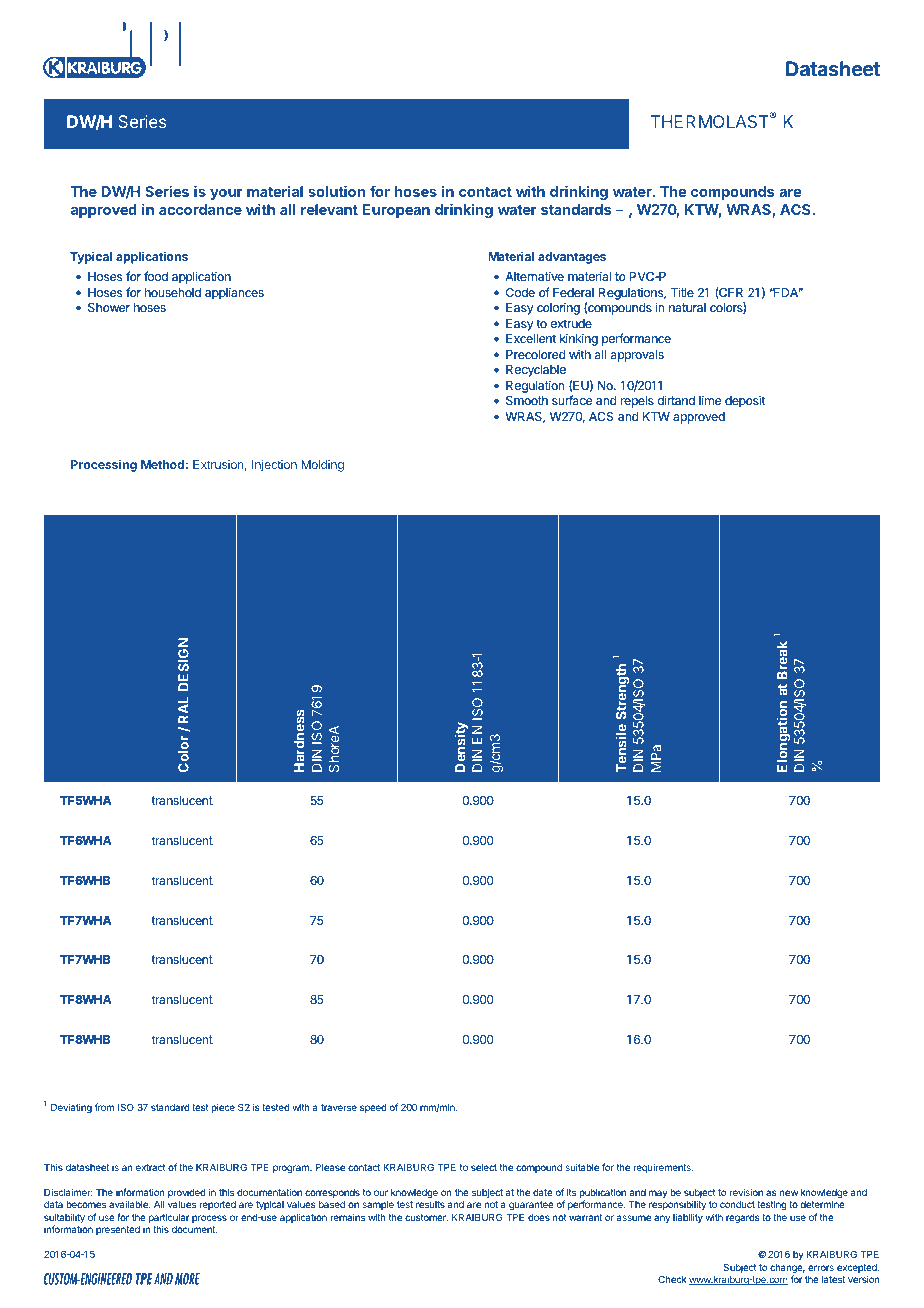  What do you see at coordinates (274, 466) in the page?
I see `Injection` at bounding box center [274, 466].
